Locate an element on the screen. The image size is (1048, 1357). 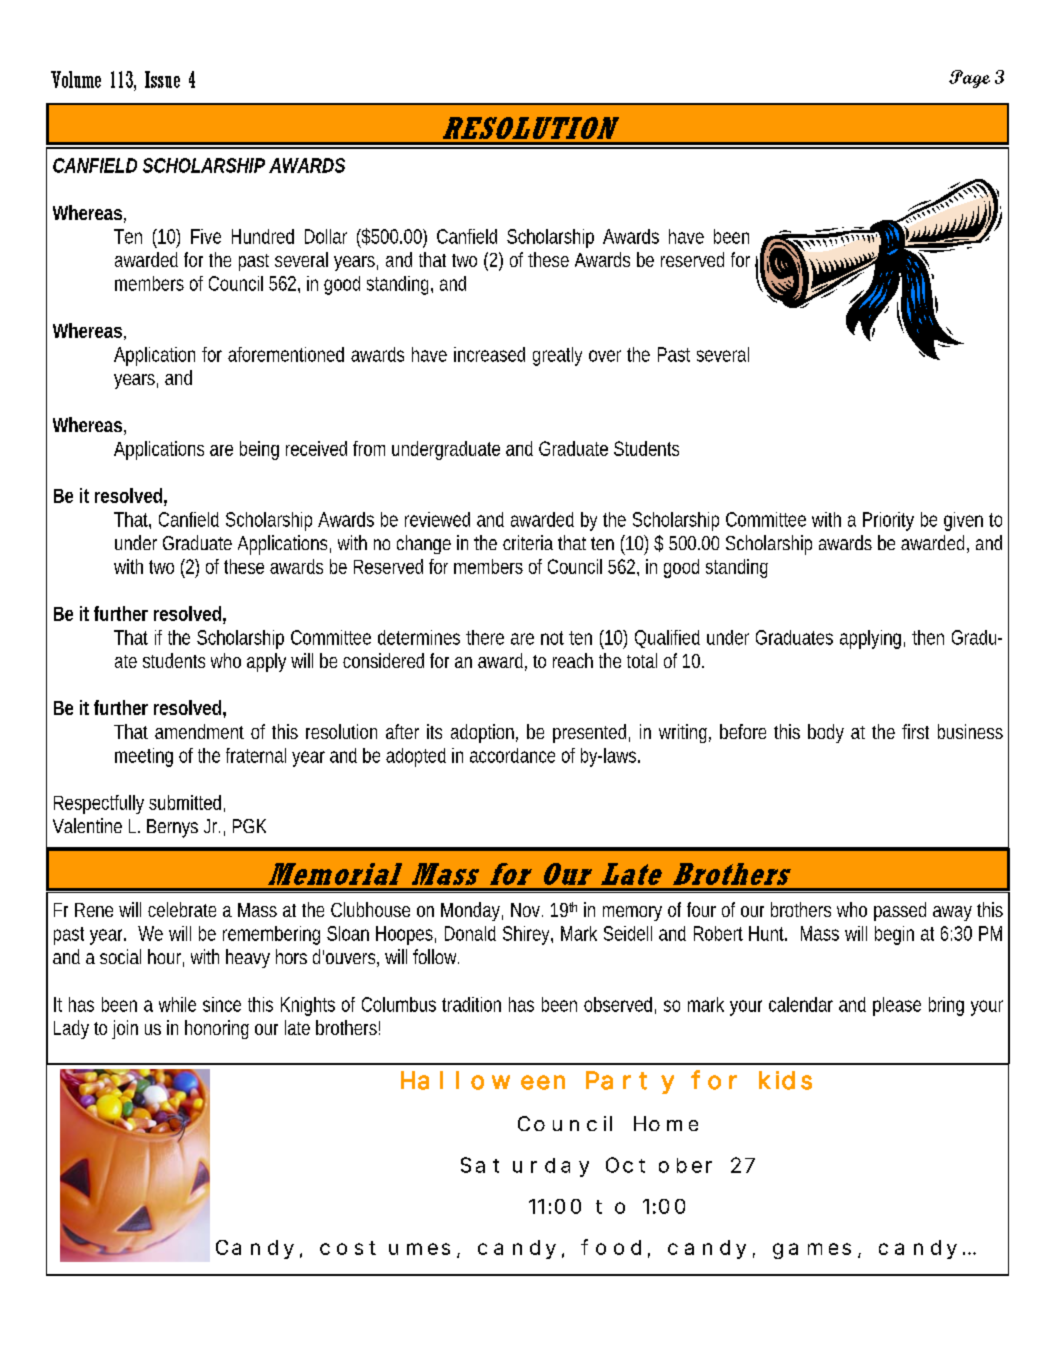
submitted is located at coordinates (187, 803).
